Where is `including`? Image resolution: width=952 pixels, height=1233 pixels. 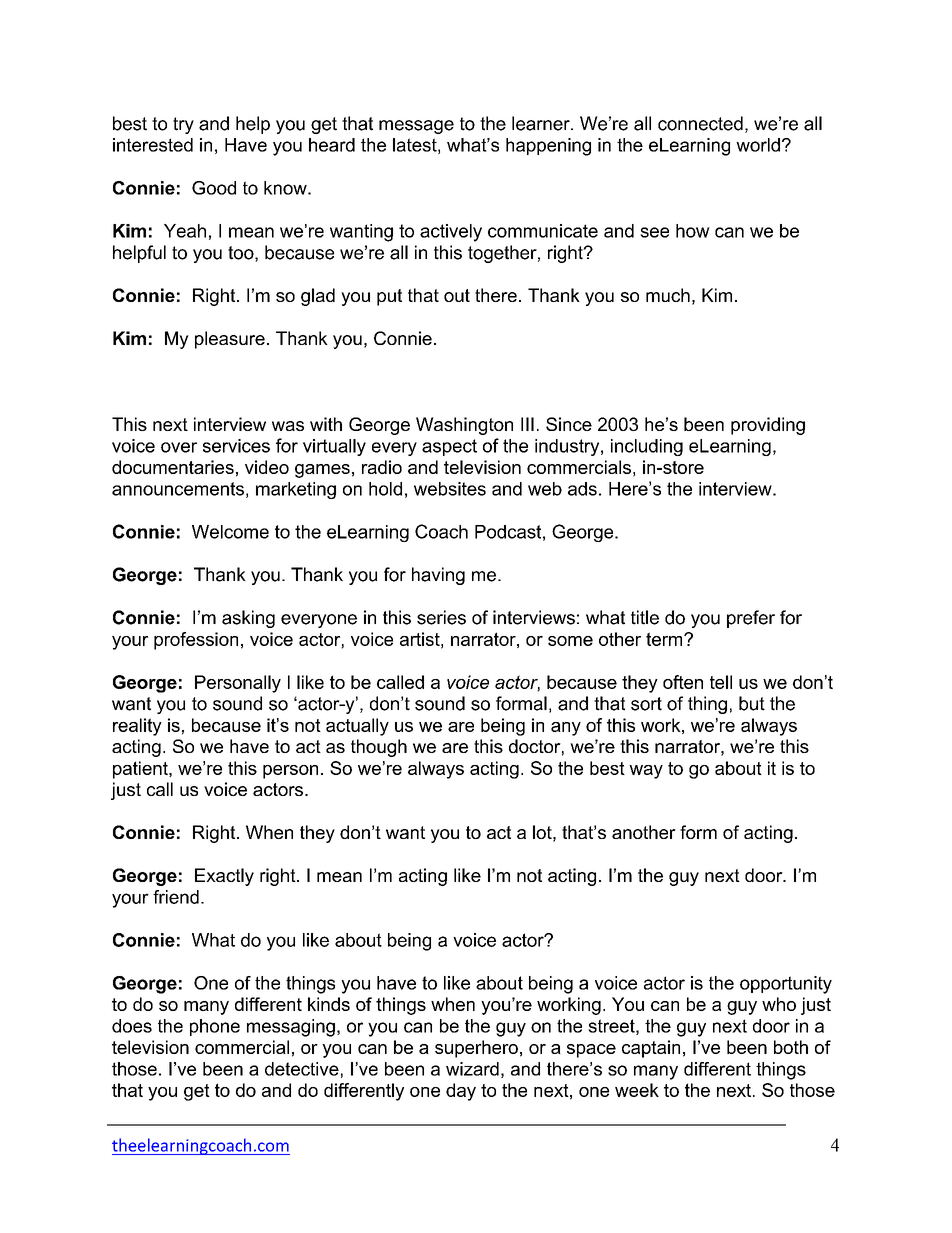 including is located at coordinates (647, 447).
